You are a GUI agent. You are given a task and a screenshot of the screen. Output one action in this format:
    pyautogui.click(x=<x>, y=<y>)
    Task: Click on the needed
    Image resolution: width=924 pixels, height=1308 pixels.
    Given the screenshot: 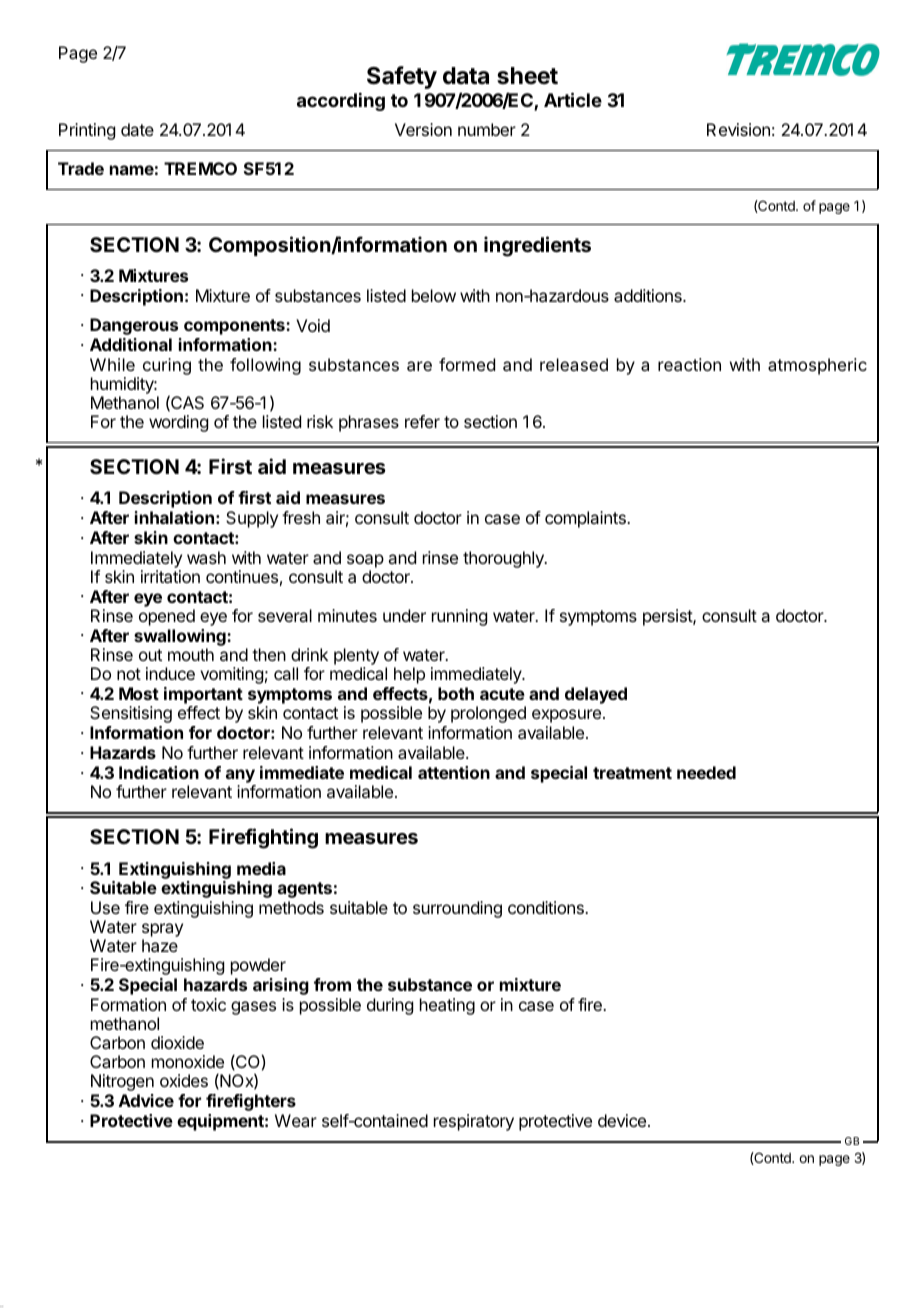 What is the action you would take?
    pyautogui.click(x=706, y=772)
